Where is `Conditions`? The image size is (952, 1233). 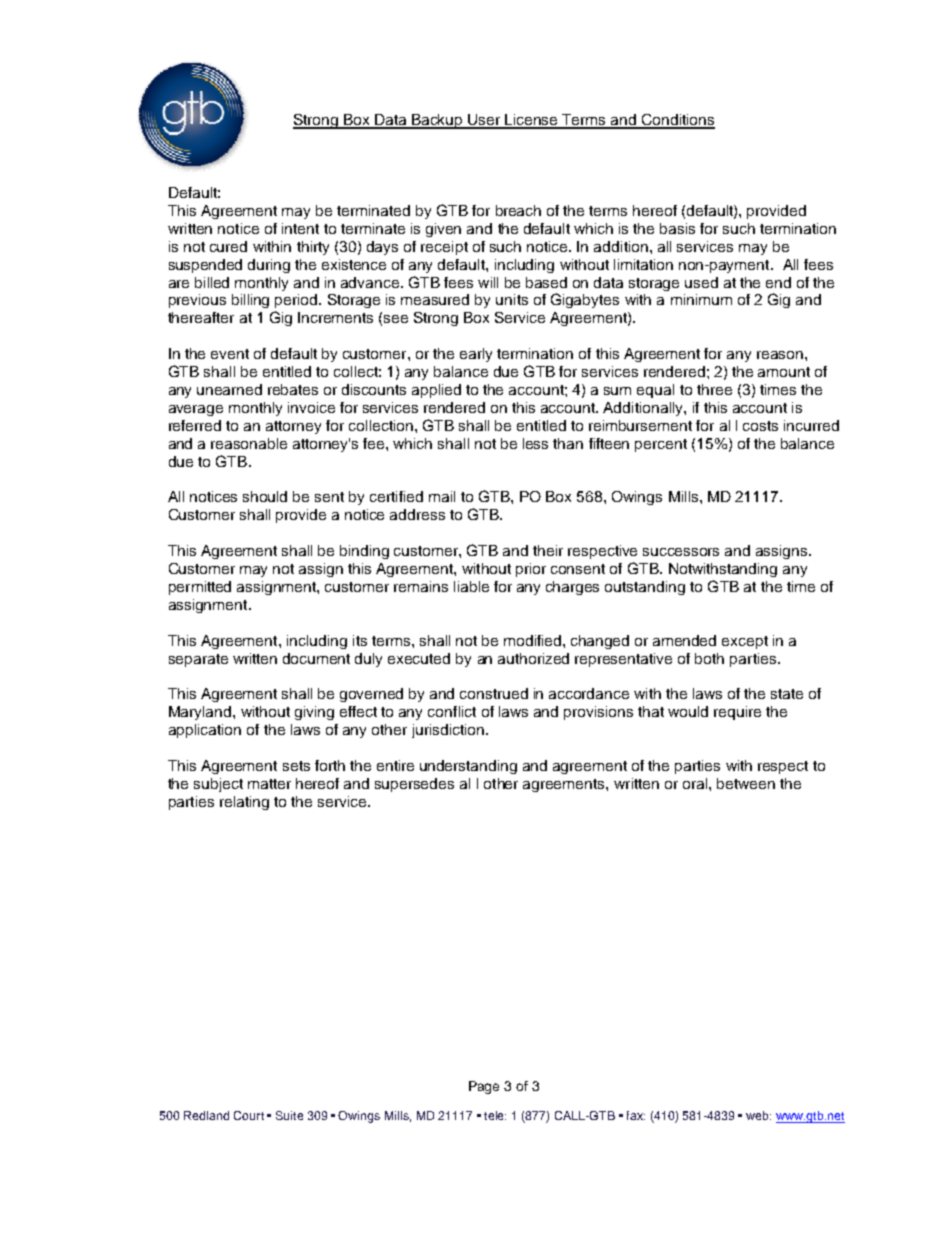 Conditions is located at coordinates (677, 121).
